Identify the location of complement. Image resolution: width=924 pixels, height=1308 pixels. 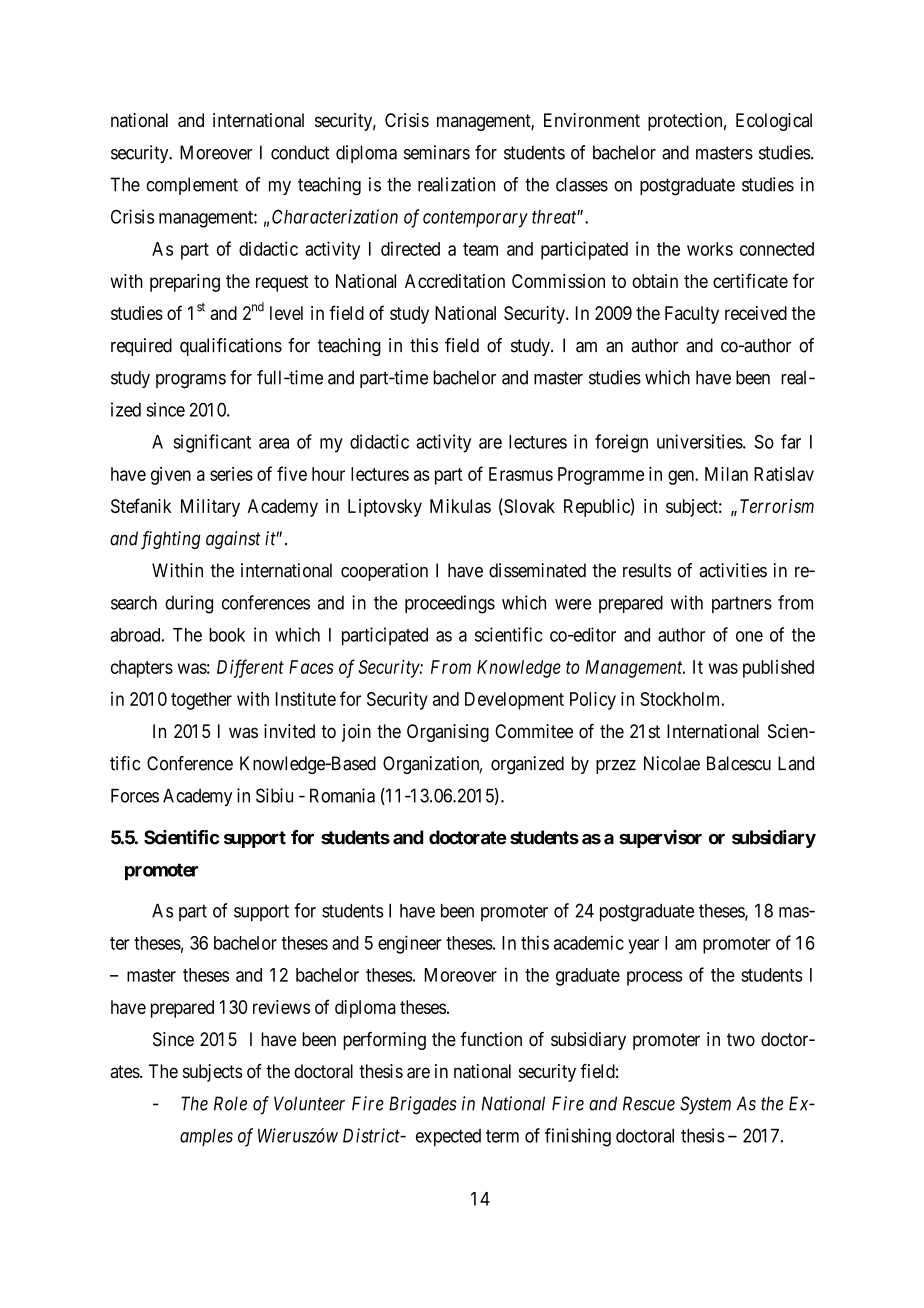
(192, 186).
